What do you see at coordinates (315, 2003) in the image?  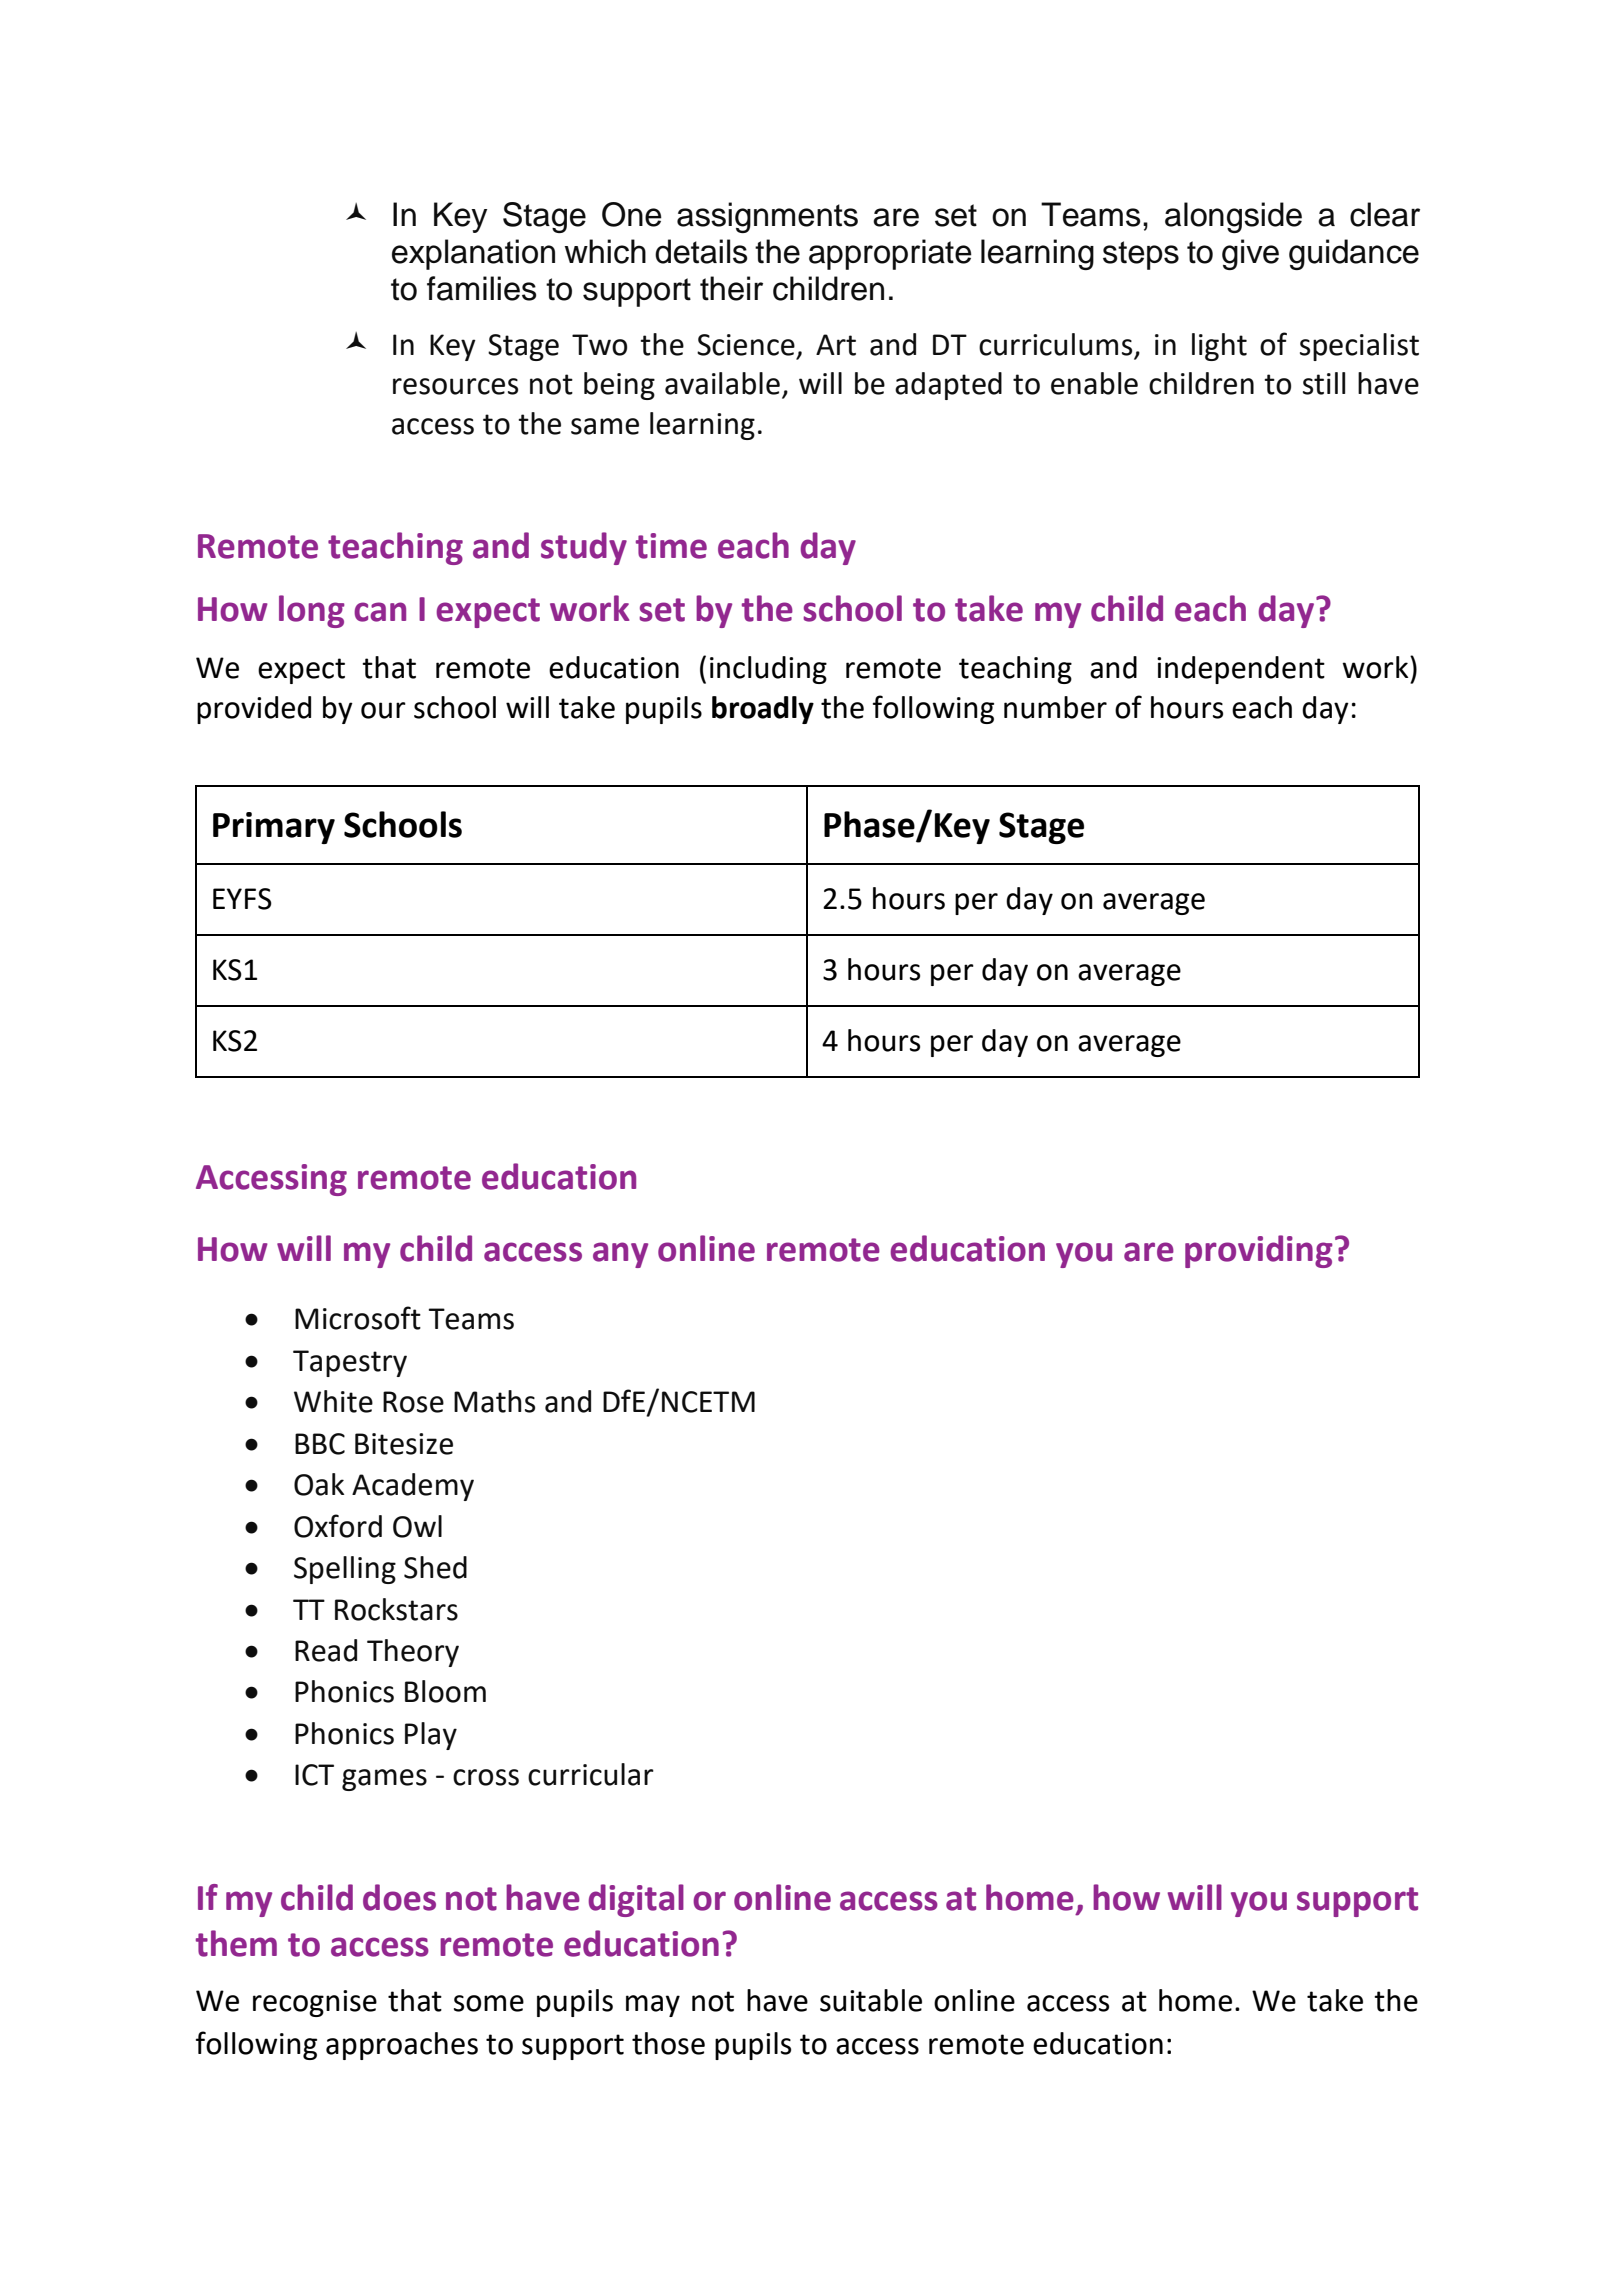 I see `recognise` at bounding box center [315, 2003].
